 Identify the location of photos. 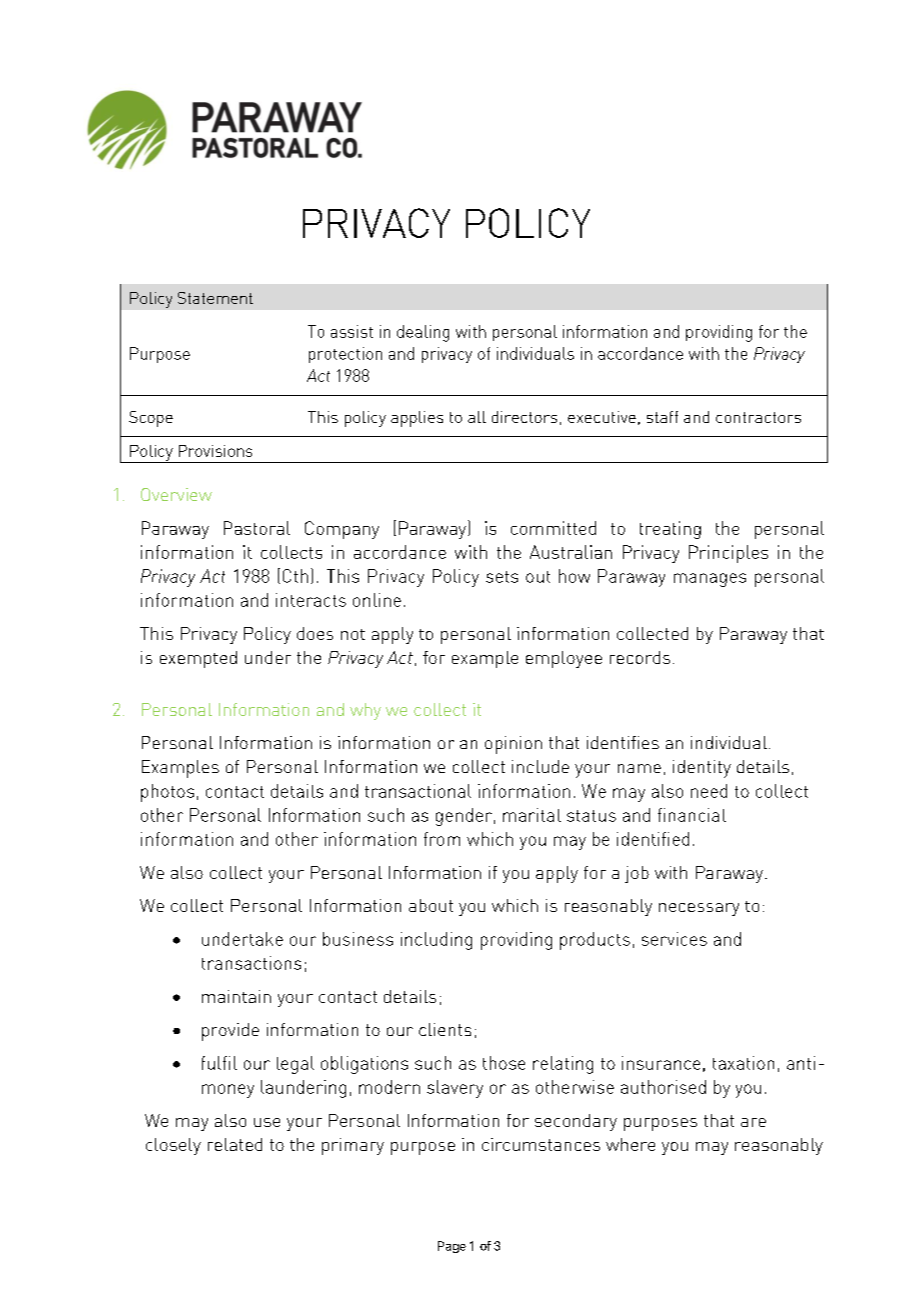
(167, 793).
